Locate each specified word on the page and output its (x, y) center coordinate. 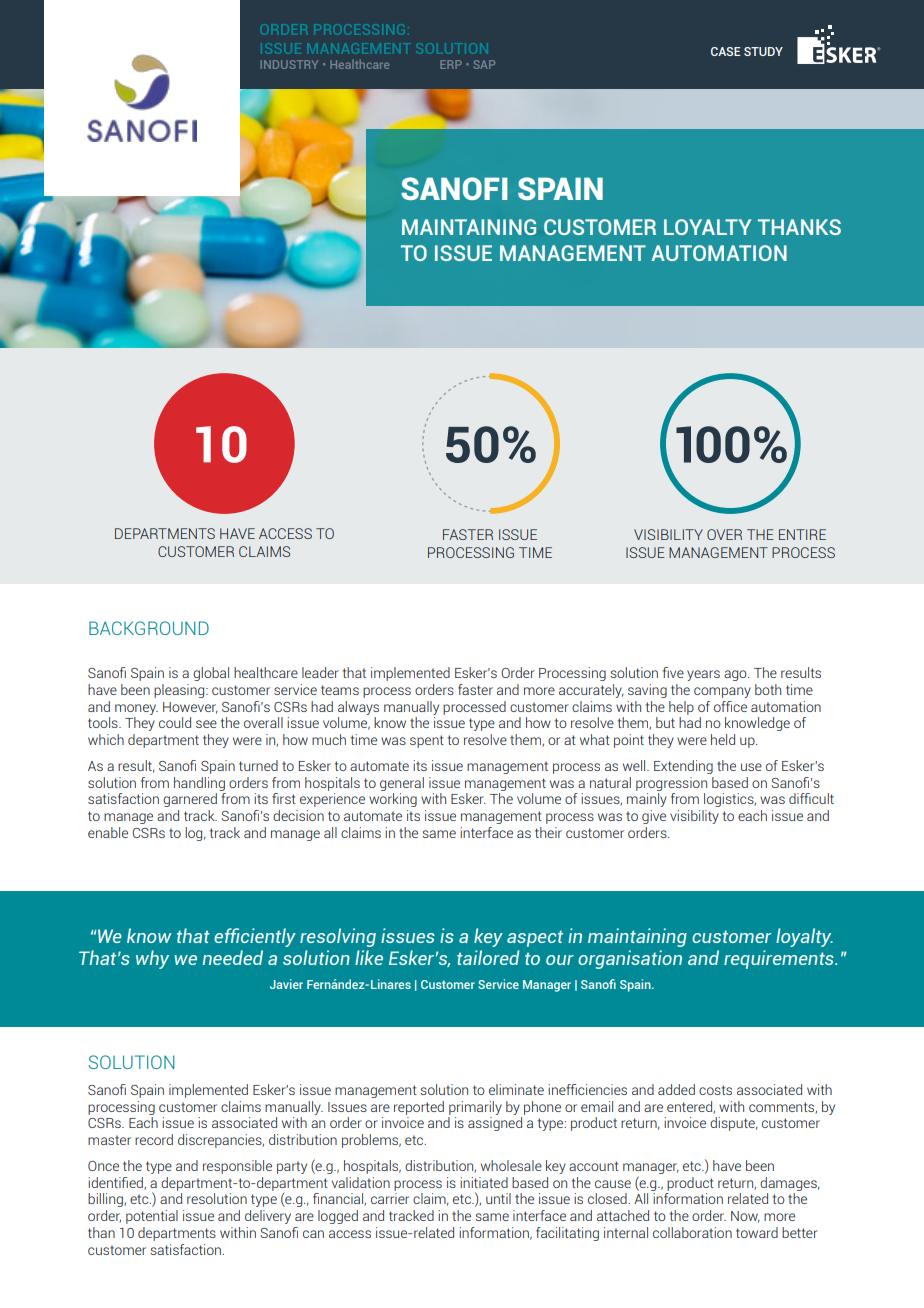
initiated (484, 1182)
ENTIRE (802, 534)
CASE (726, 51)
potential (152, 1217)
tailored (488, 957)
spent (427, 741)
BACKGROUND (149, 628)
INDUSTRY (289, 64)
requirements (780, 959)
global (211, 674)
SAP (484, 64)
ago (736, 675)
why (152, 959)
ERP (451, 64)
